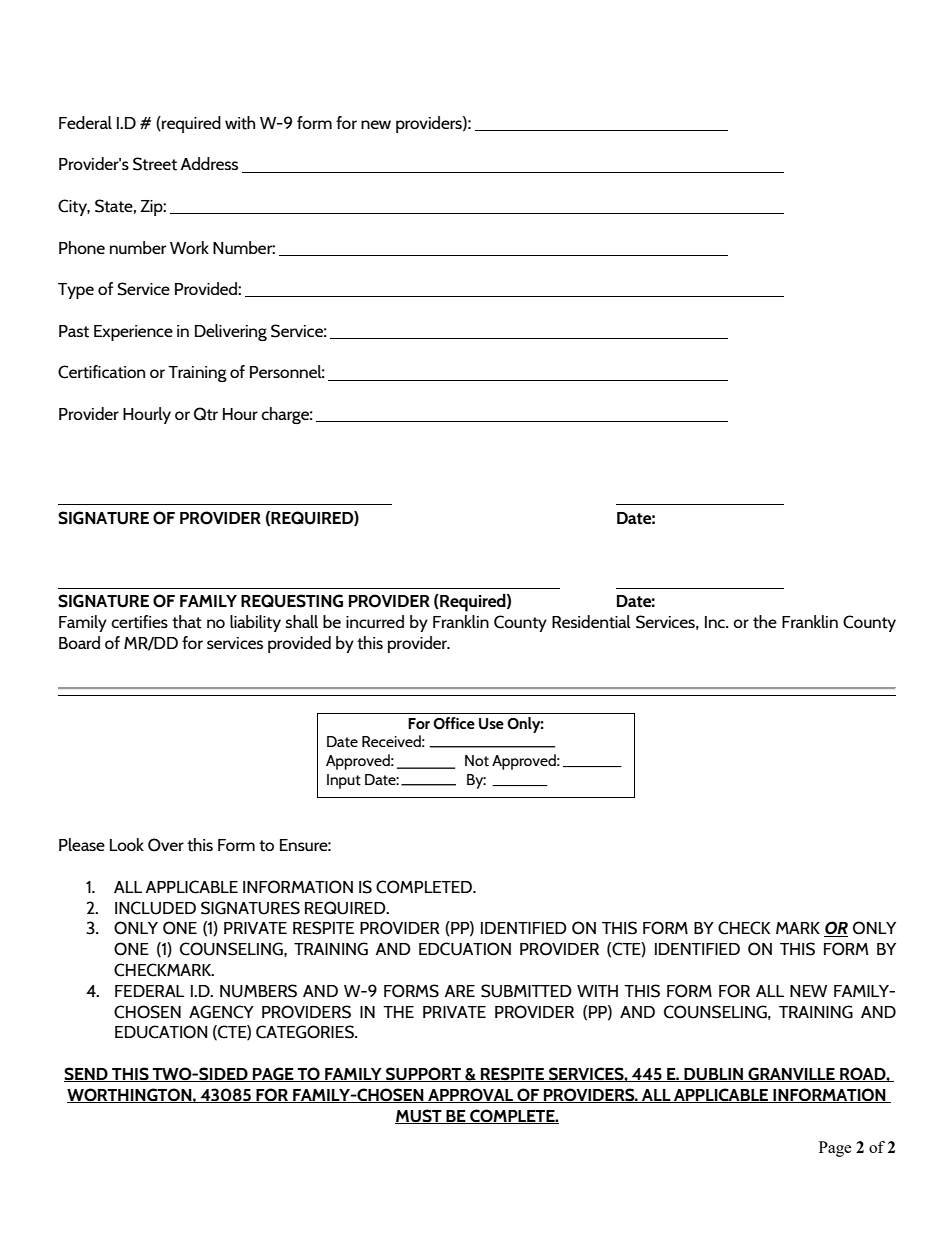 The width and height of the screenshot is (952, 1233). Describe the element at coordinates (526, 991) in the screenshot. I see `SUBMITTED` at that location.
